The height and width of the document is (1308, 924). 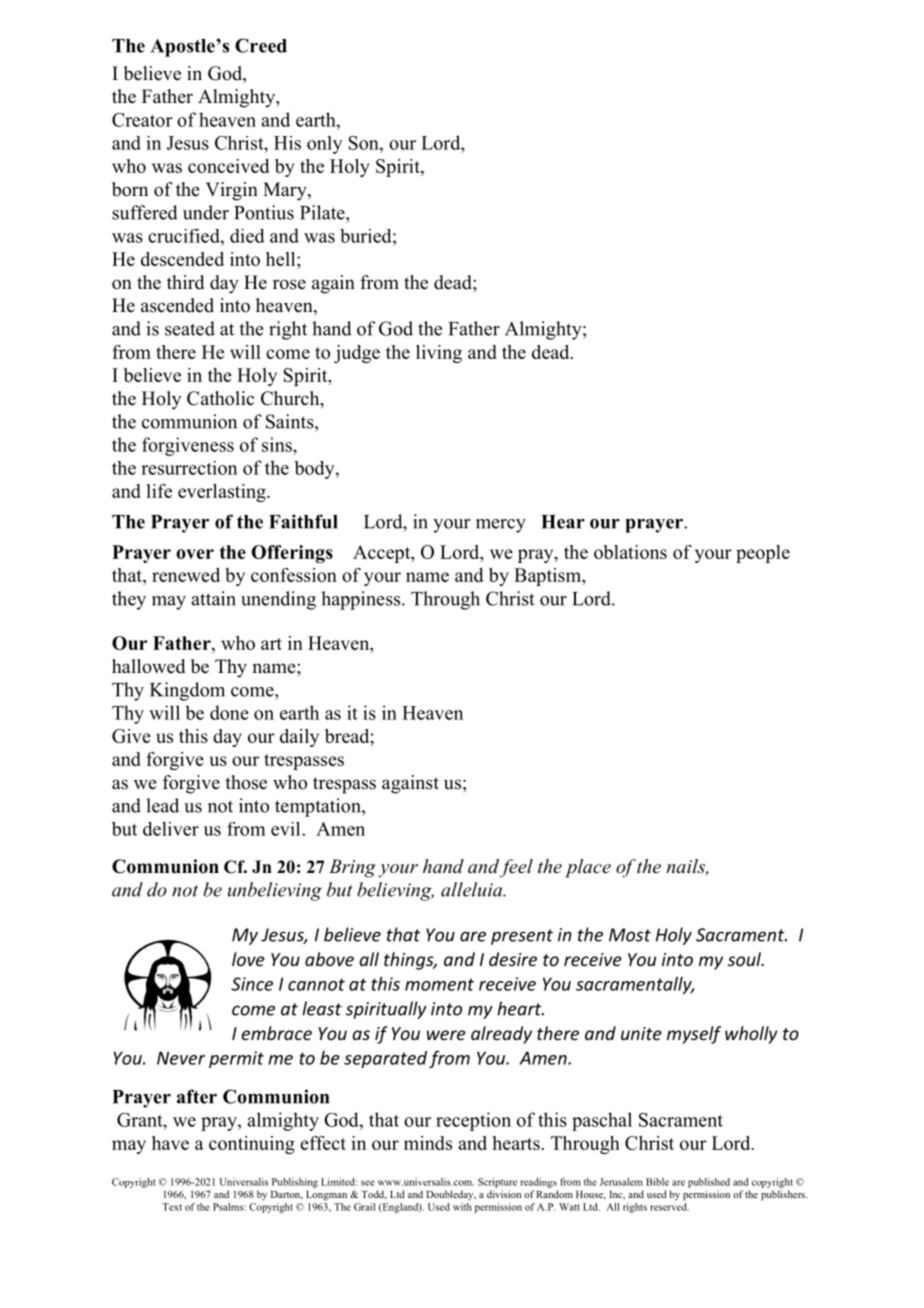 I want to click on moment, so click(x=439, y=984).
